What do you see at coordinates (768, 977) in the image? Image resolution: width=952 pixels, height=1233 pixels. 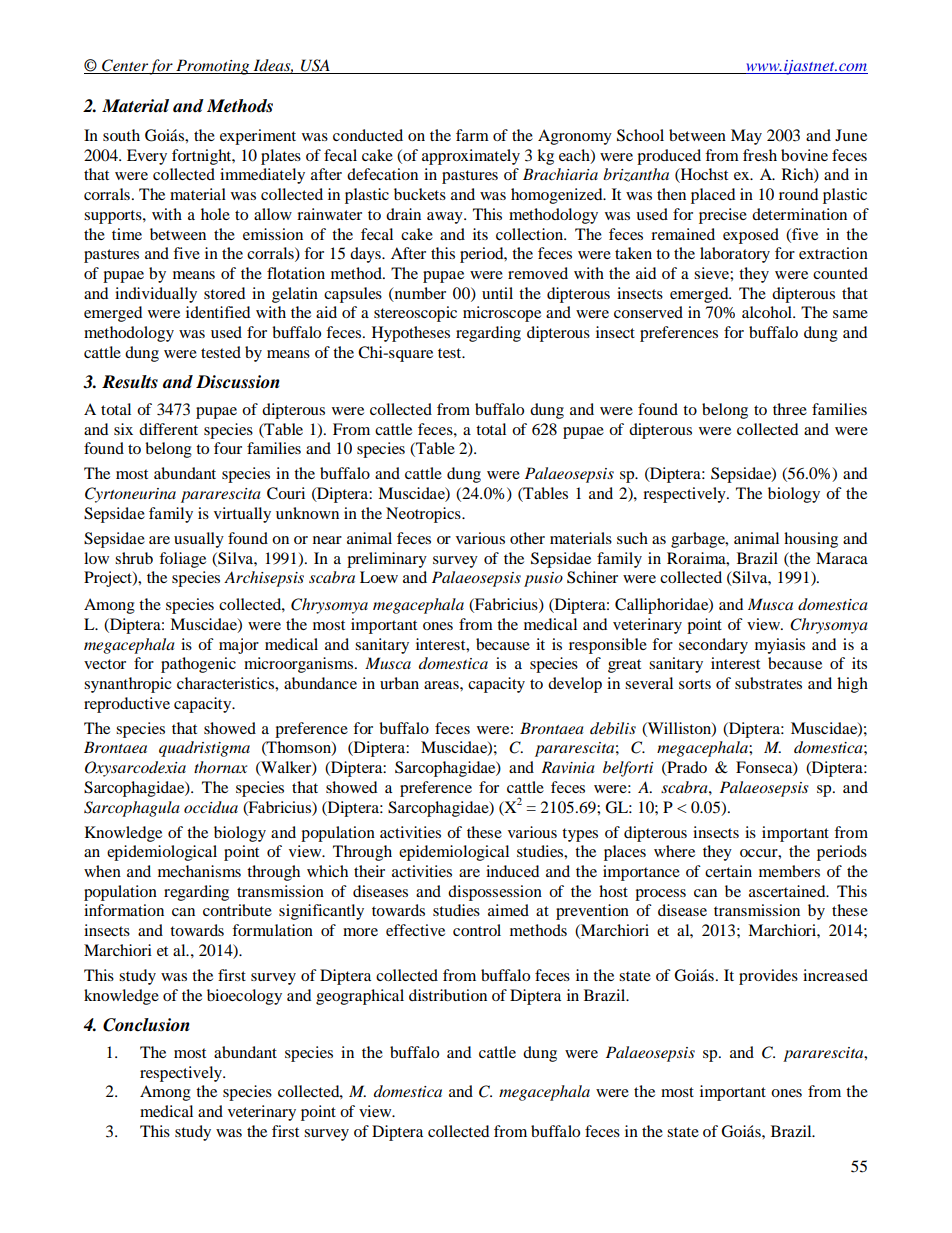 I see `provides` at bounding box center [768, 977].
